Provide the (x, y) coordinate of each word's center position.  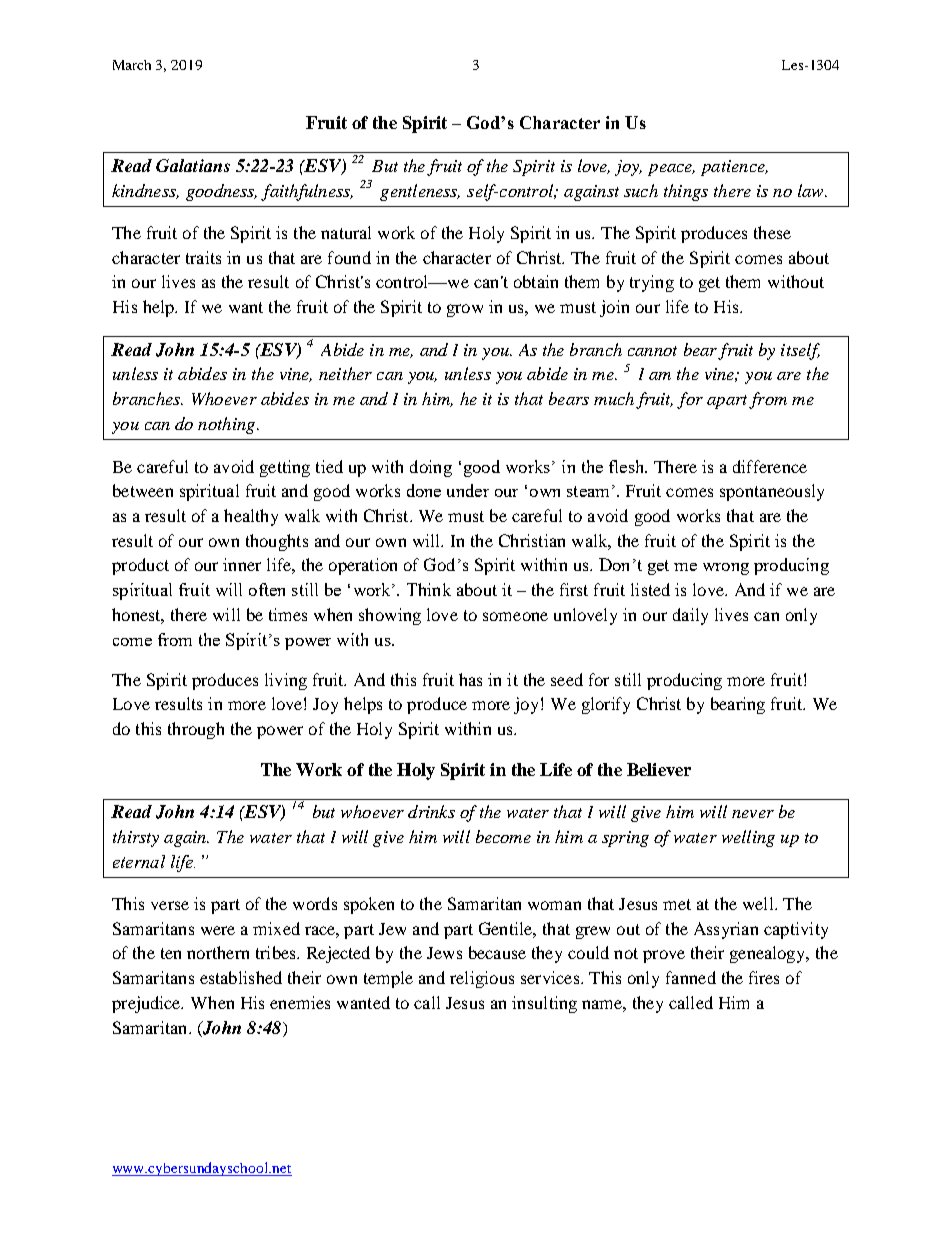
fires (764, 977)
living (286, 681)
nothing (228, 425)
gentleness (420, 192)
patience (734, 168)
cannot (652, 351)
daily (690, 616)
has (470, 679)
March (132, 65)
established (241, 977)
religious (482, 979)
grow (465, 310)
